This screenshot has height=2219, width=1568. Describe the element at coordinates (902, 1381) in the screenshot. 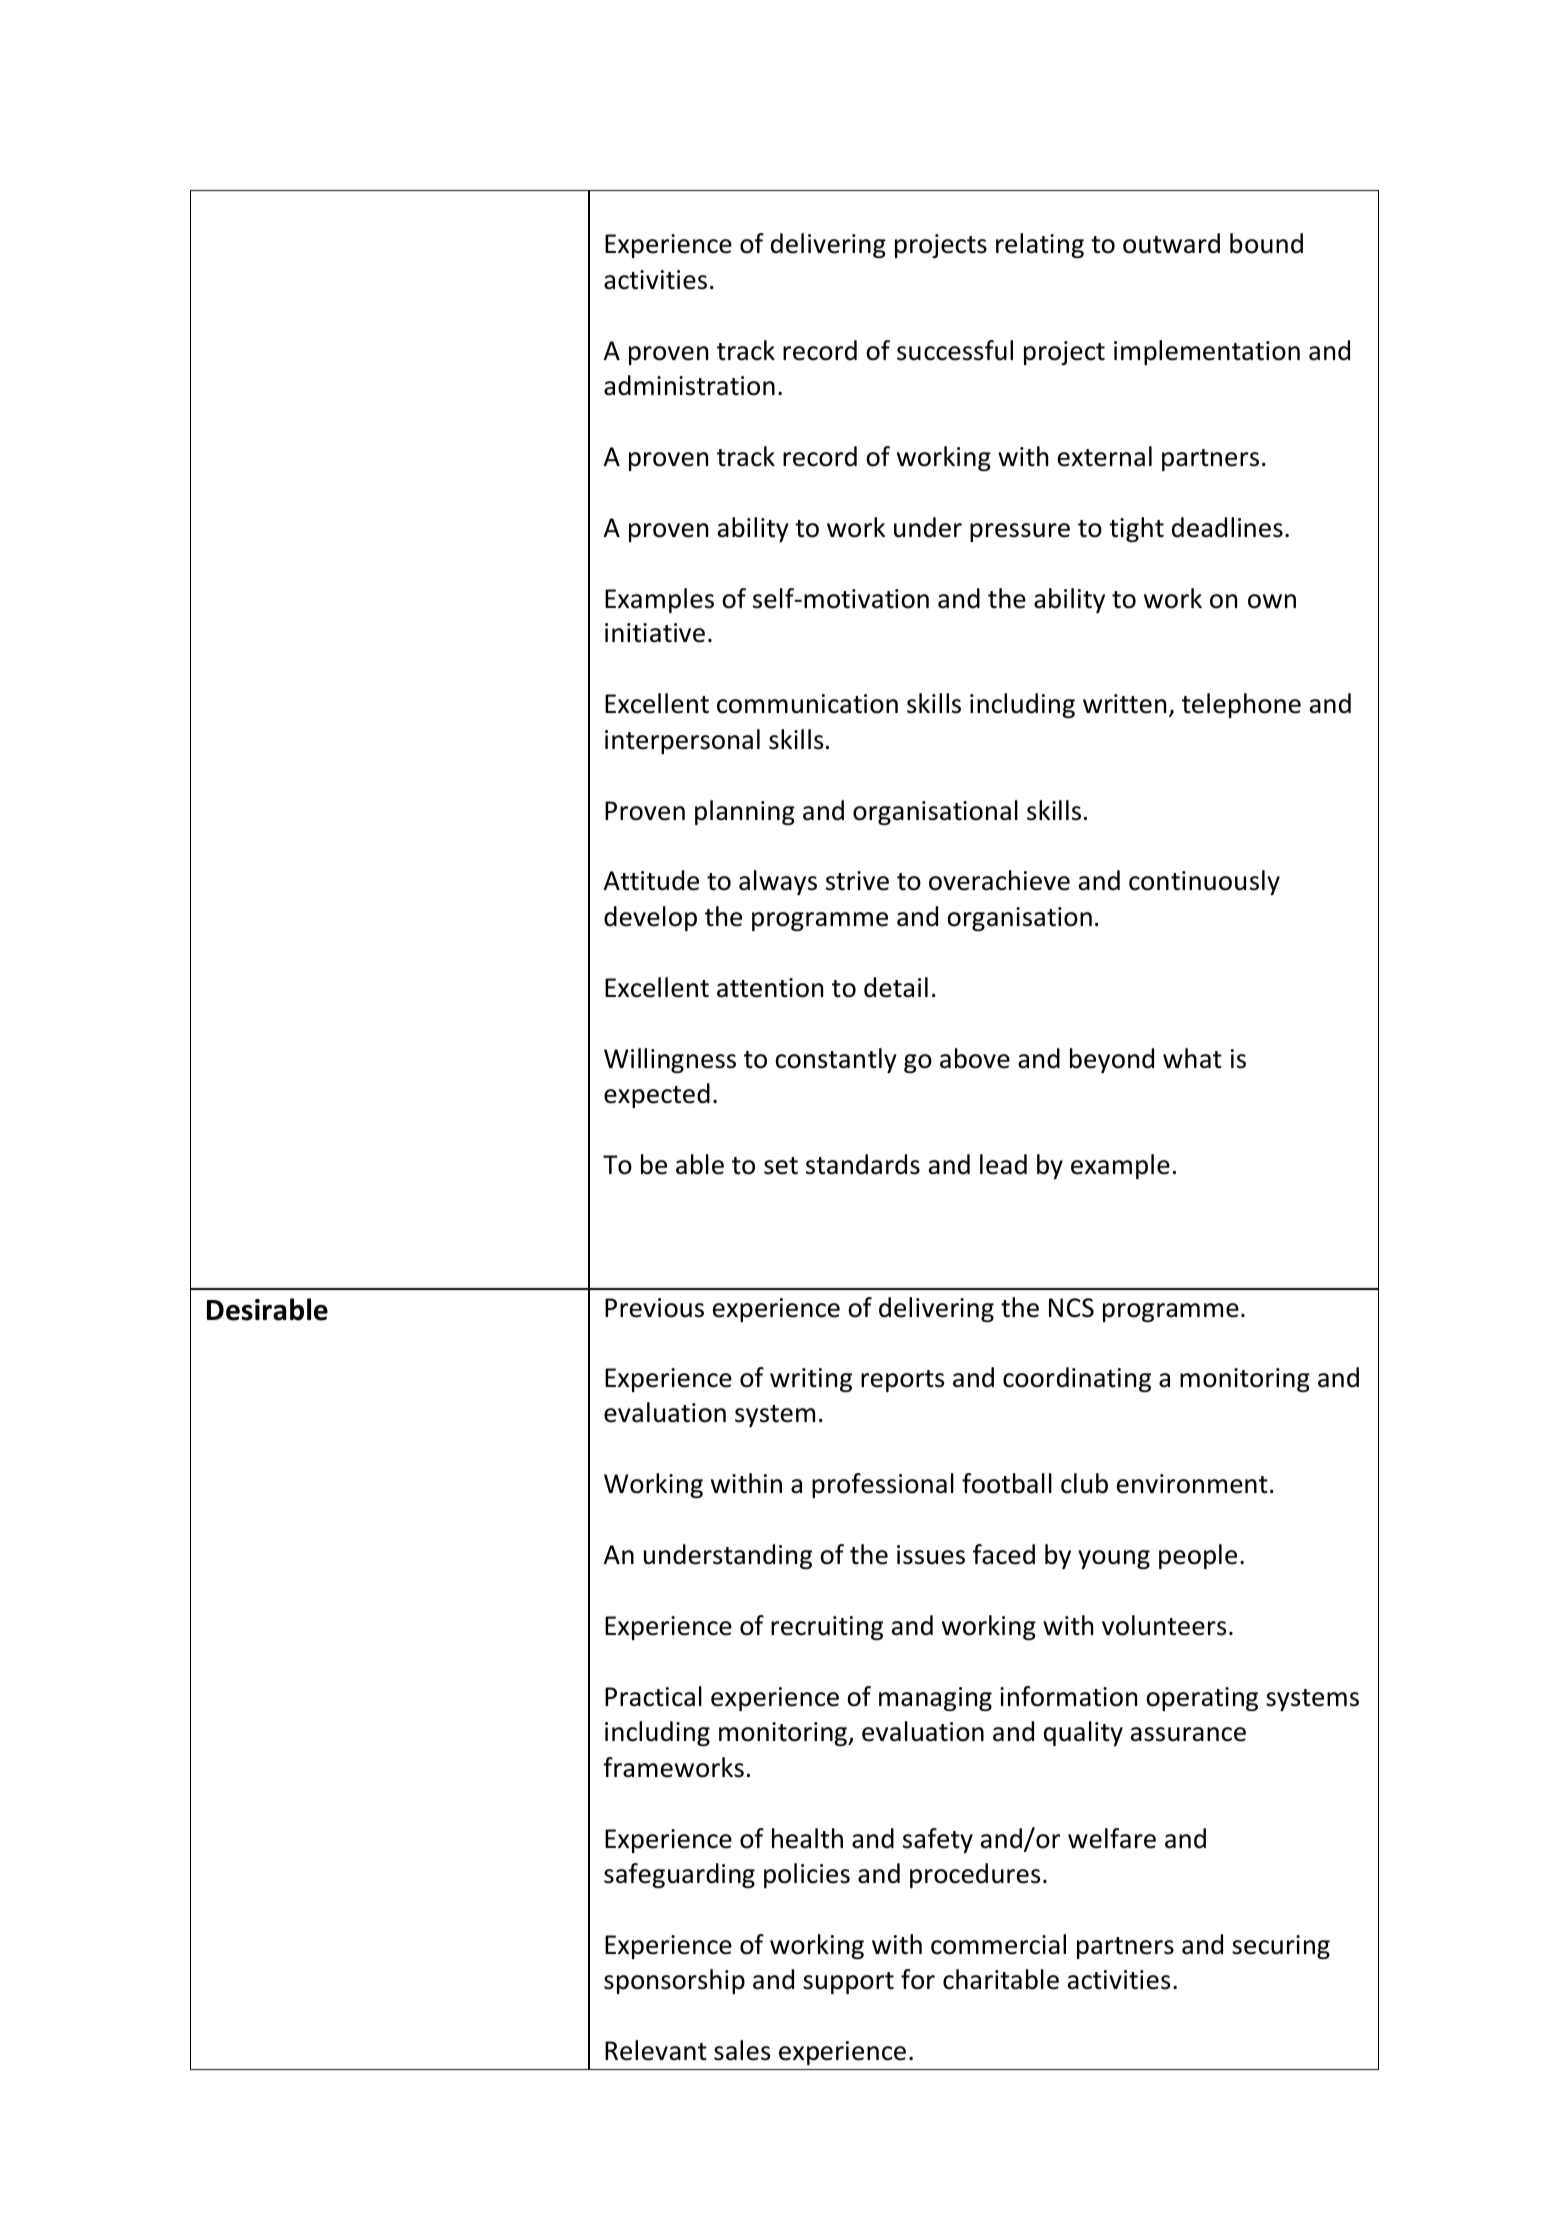

I see `reports` at that location.
